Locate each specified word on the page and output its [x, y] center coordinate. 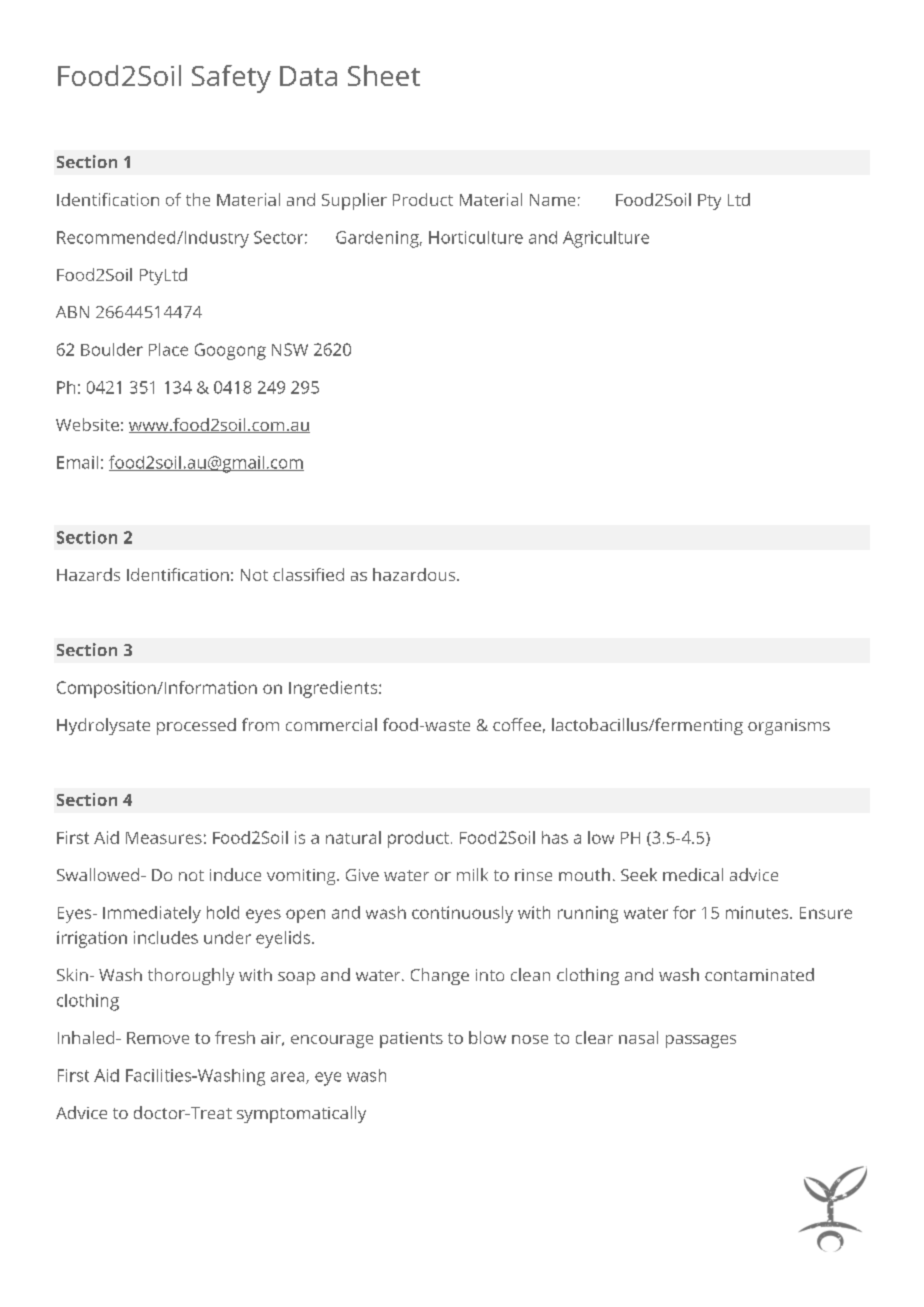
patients [411, 1040]
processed [196, 726]
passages [701, 1041]
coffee [517, 724]
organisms [789, 727]
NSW [290, 349]
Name [552, 200]
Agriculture [606, 239]
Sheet [384, 75]
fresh [235, 1037]
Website [87, 424]
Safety [231, 79]
